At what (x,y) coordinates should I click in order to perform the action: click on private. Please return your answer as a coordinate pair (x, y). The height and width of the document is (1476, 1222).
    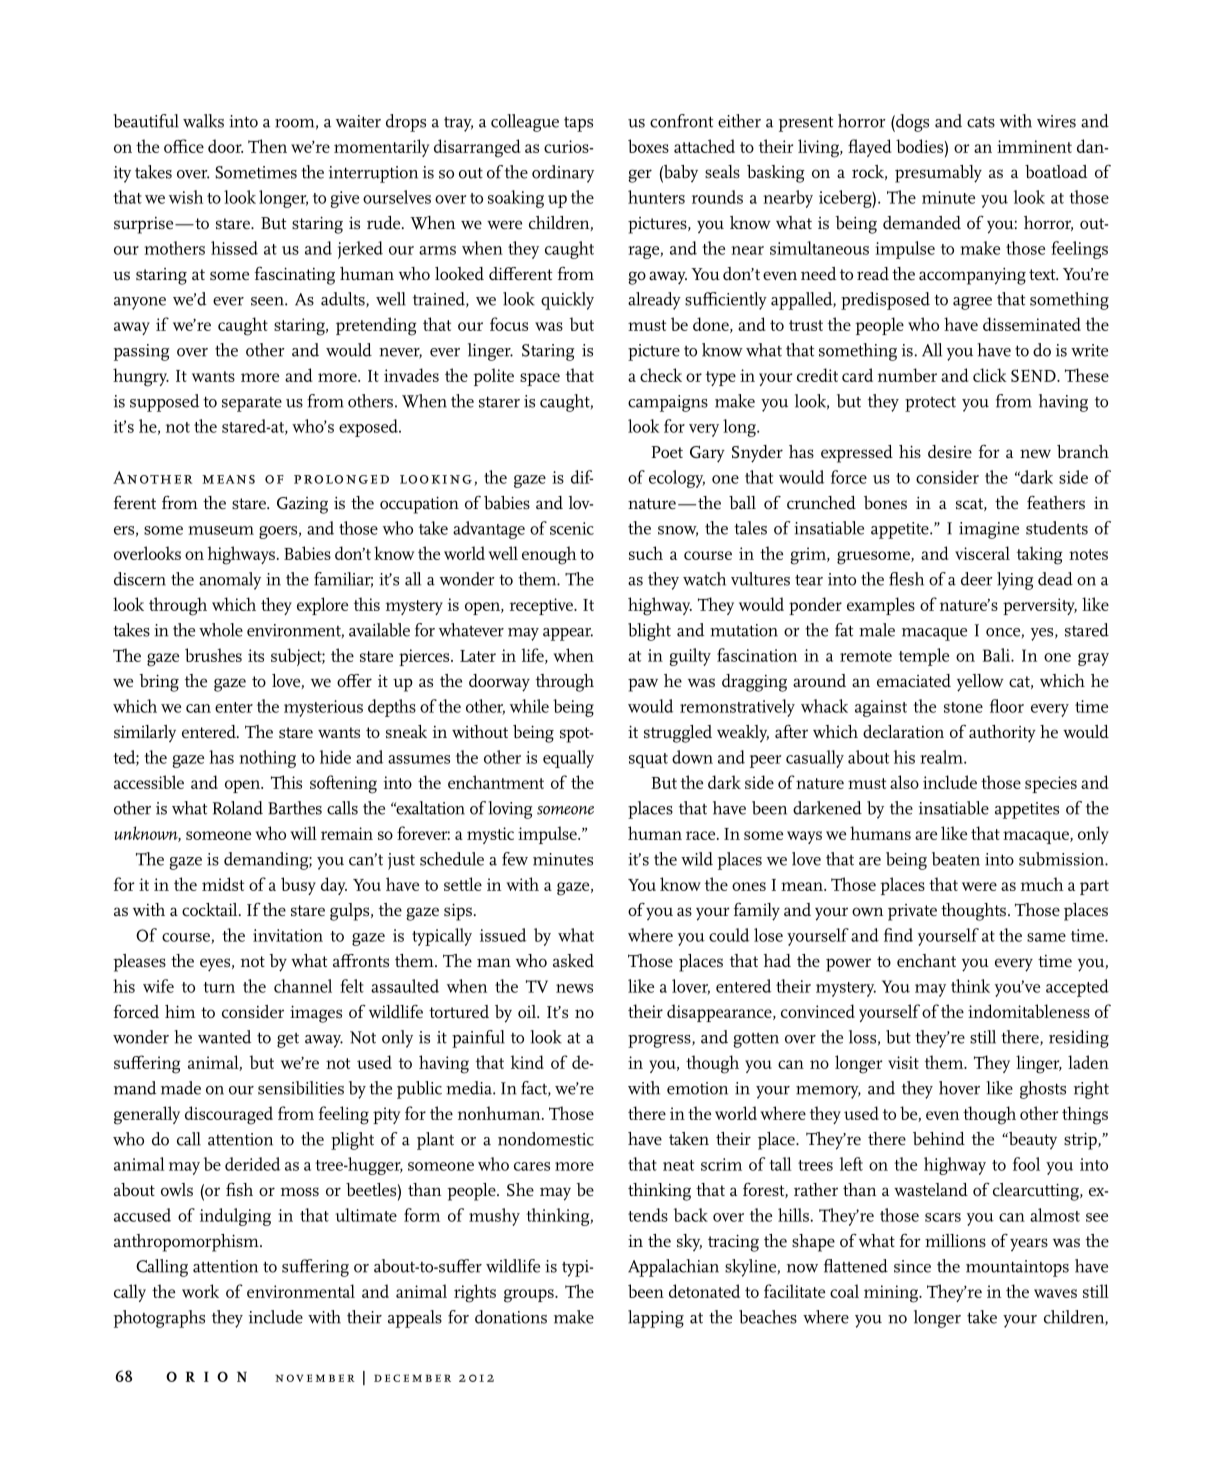
    Looking at the image, I should click on (912, 912).
